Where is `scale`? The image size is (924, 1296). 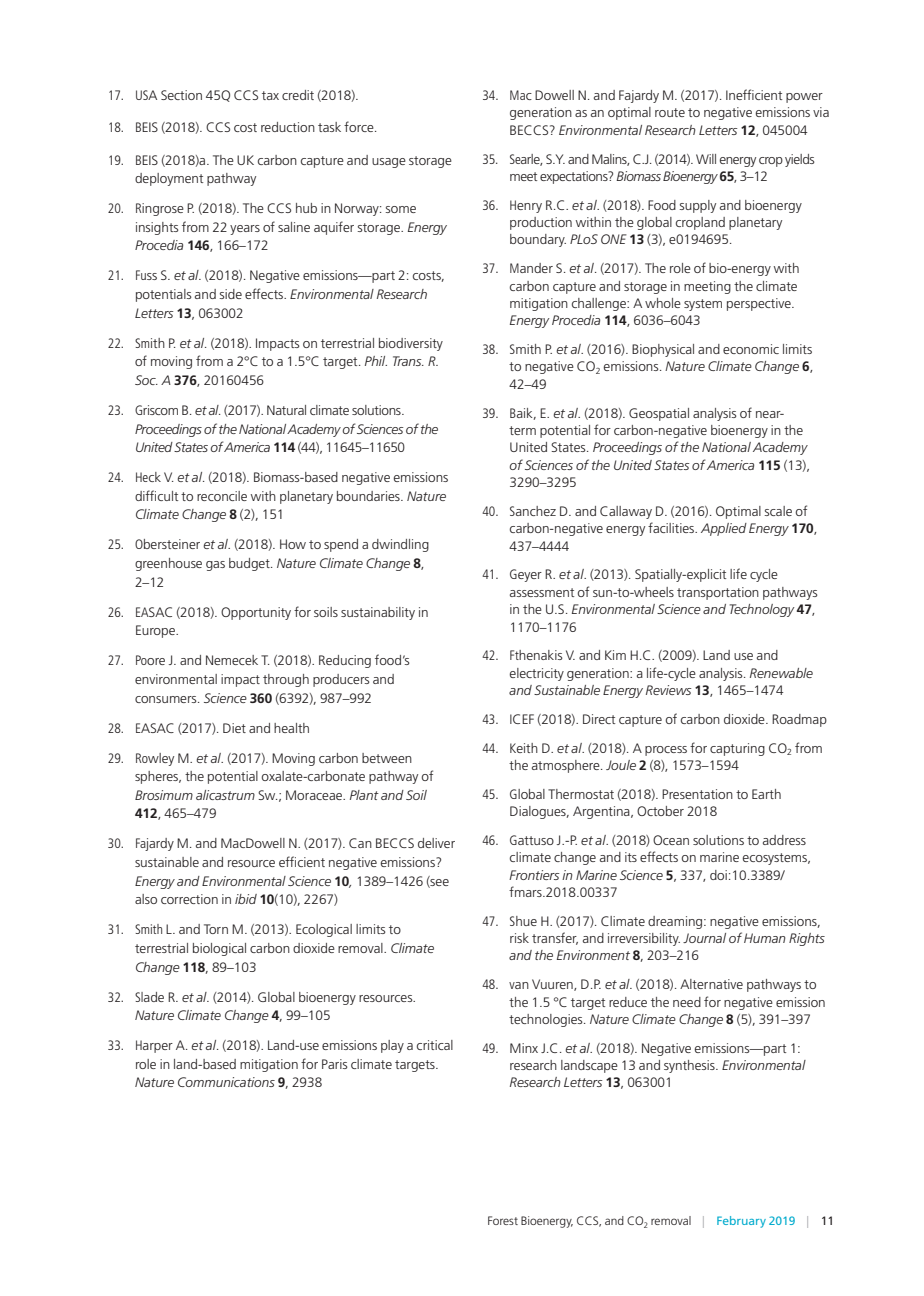 scale is located at coordinates (778, 511).
